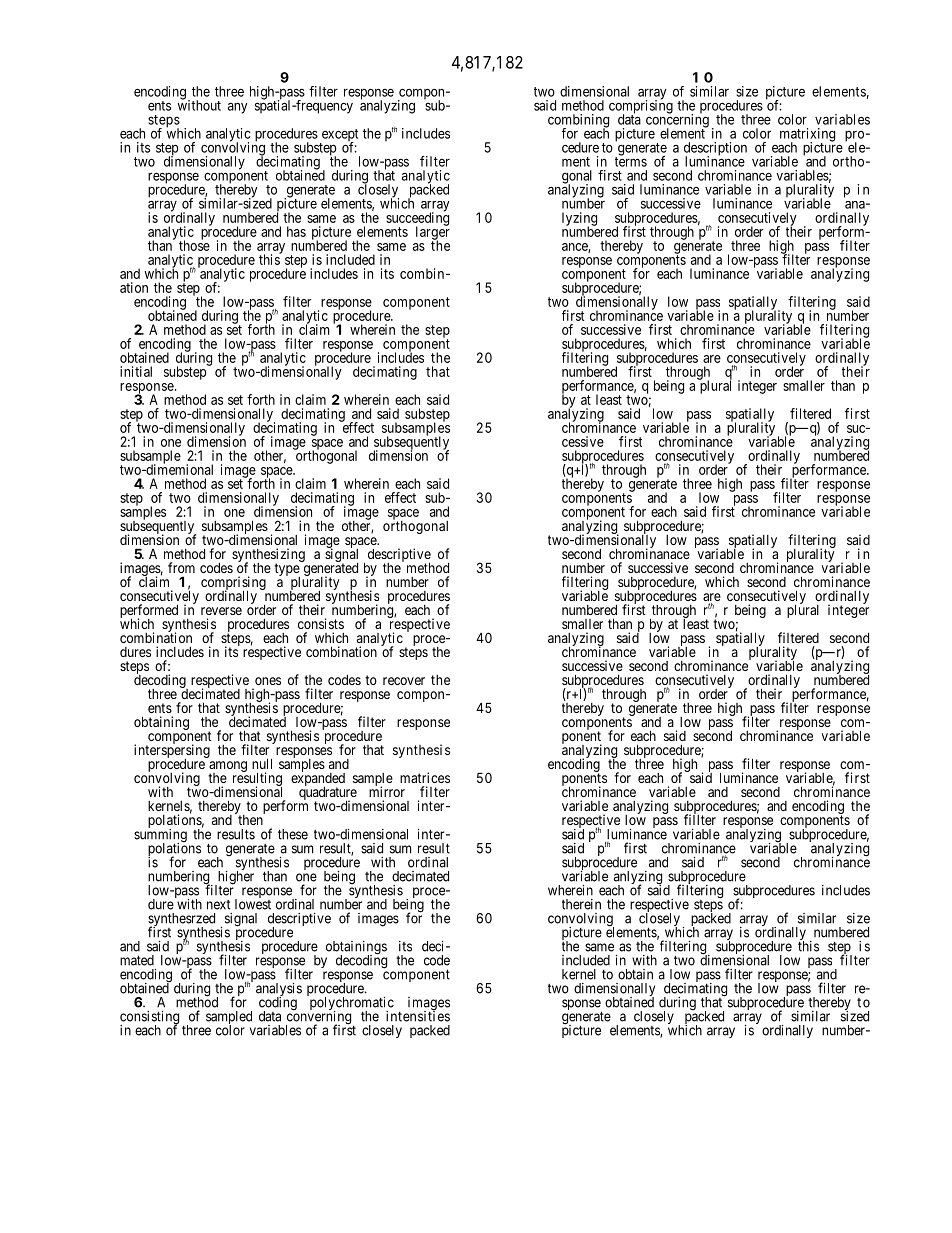 The width and height of the screenshot is (952, 1233). I want to click on from, so click(181, 567).
